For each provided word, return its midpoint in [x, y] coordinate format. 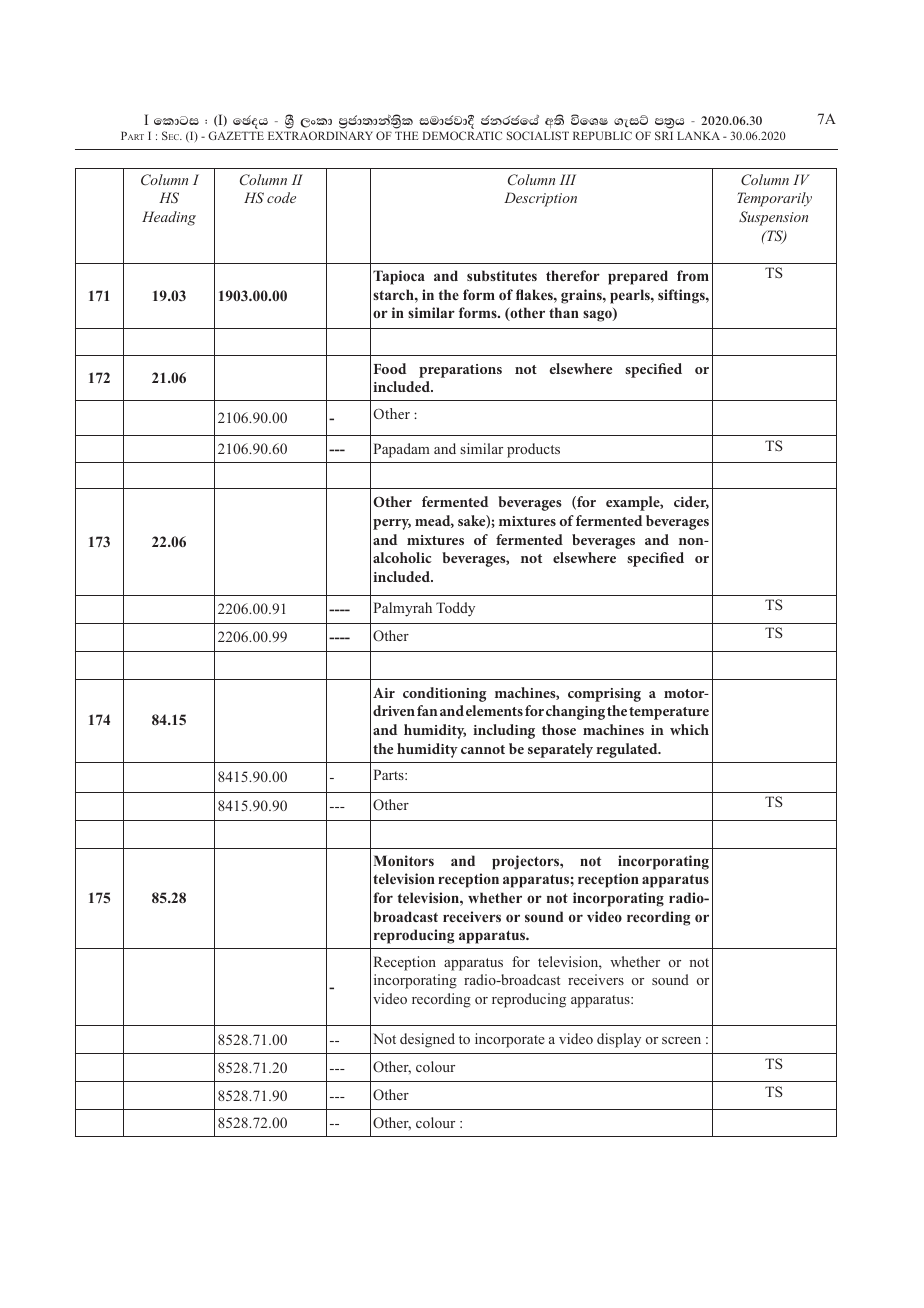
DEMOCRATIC [462, 135]
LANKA [698, 135]
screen [681, 1040]
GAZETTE [236, 135]
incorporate [510, 1040]
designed [427, 1040]
